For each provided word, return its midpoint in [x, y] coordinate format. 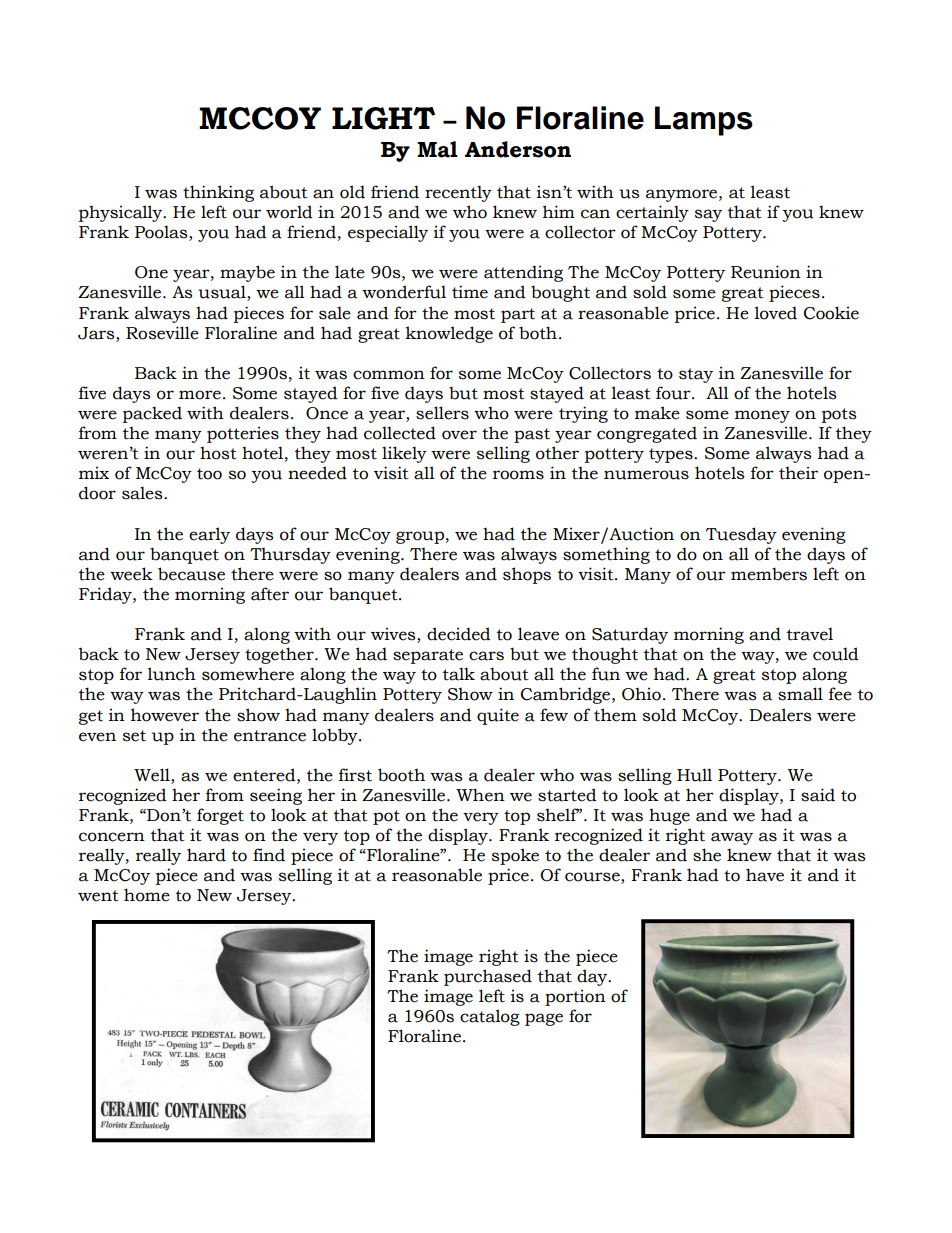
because [191, 574]
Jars [97, 333]
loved [775, 313]
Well [153, 776]
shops [527, 575]
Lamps [704, 121]
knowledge [449, 334]
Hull [694, 775]
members [769, 574]
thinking [218, 193]
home [147, 895]
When [480, 795]
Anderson [518, 149]
